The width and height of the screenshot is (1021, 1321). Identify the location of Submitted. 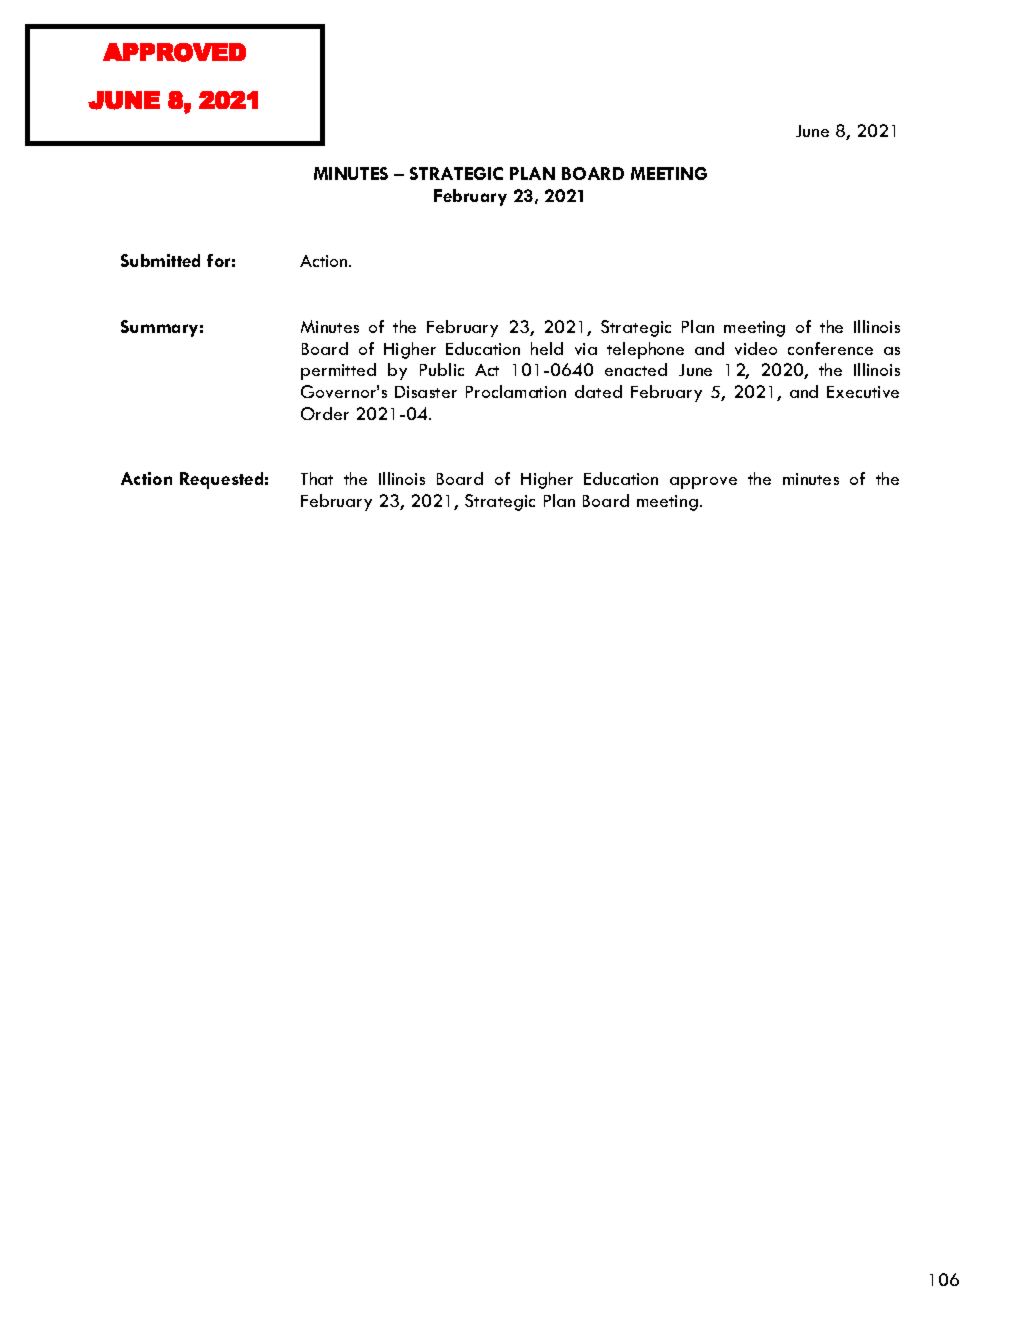
(160, 260).
